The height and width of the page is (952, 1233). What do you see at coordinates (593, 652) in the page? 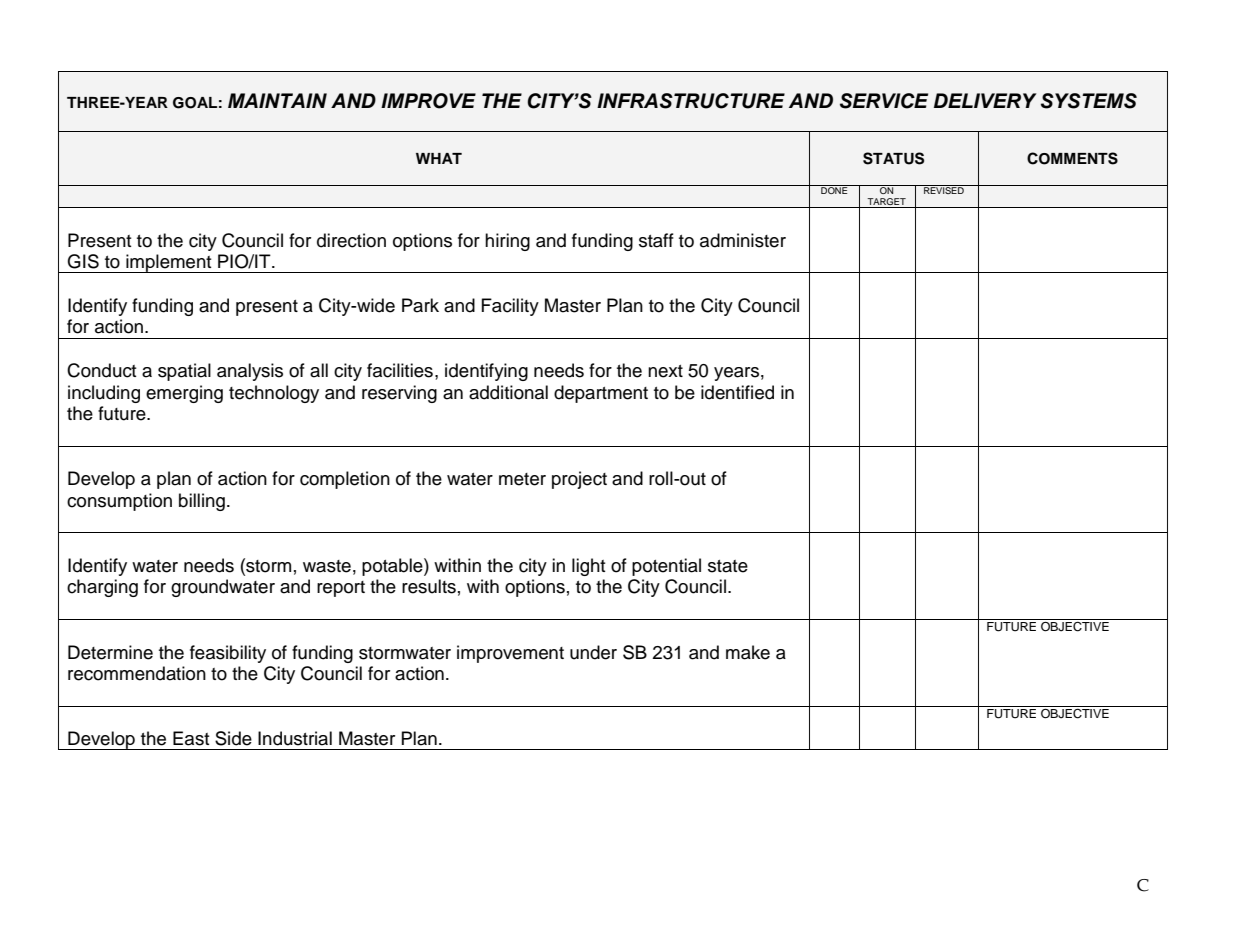
I see `under` at bounding box center [593, 652].
